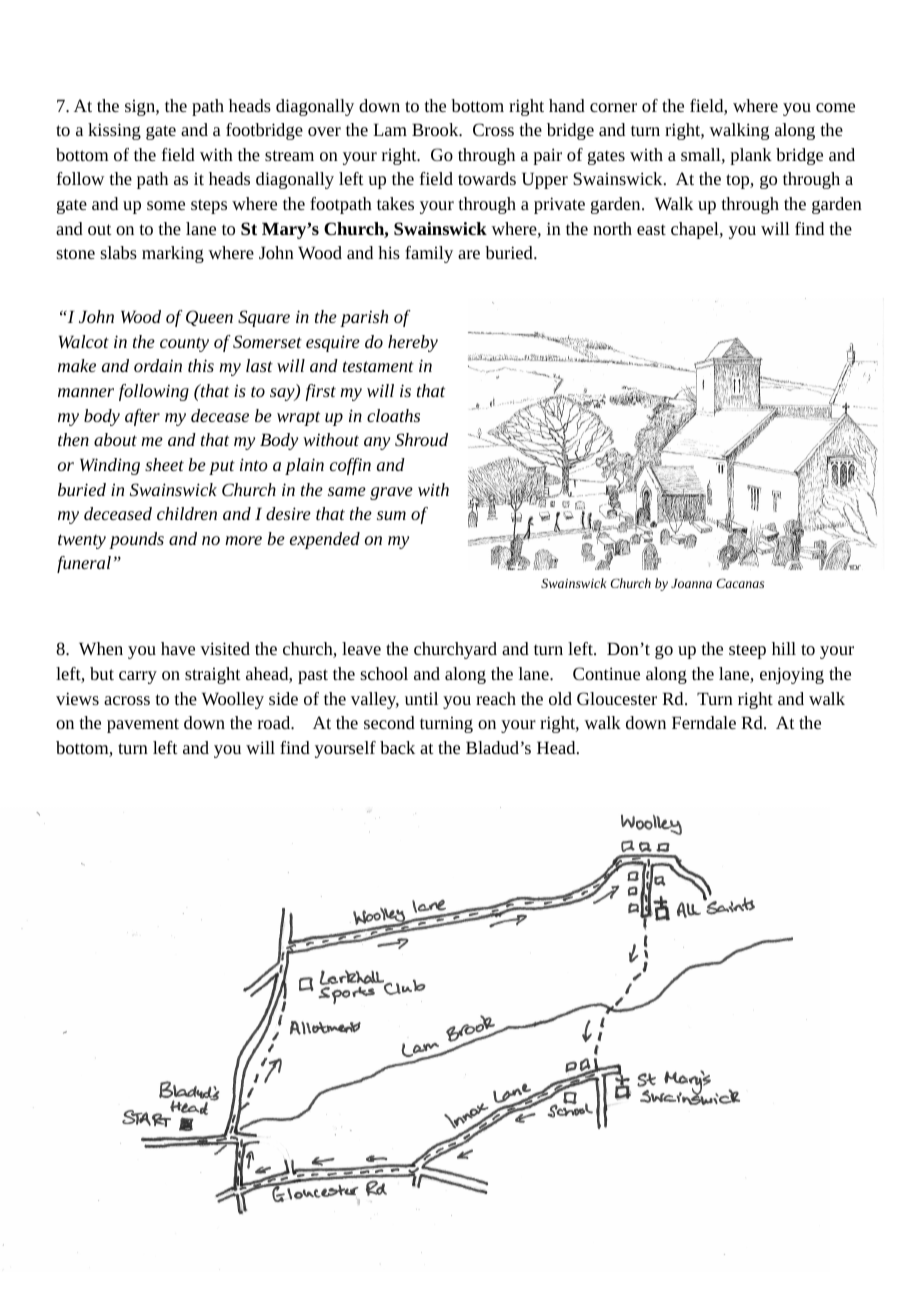  I want to click on pavement, so click(143, 725).
